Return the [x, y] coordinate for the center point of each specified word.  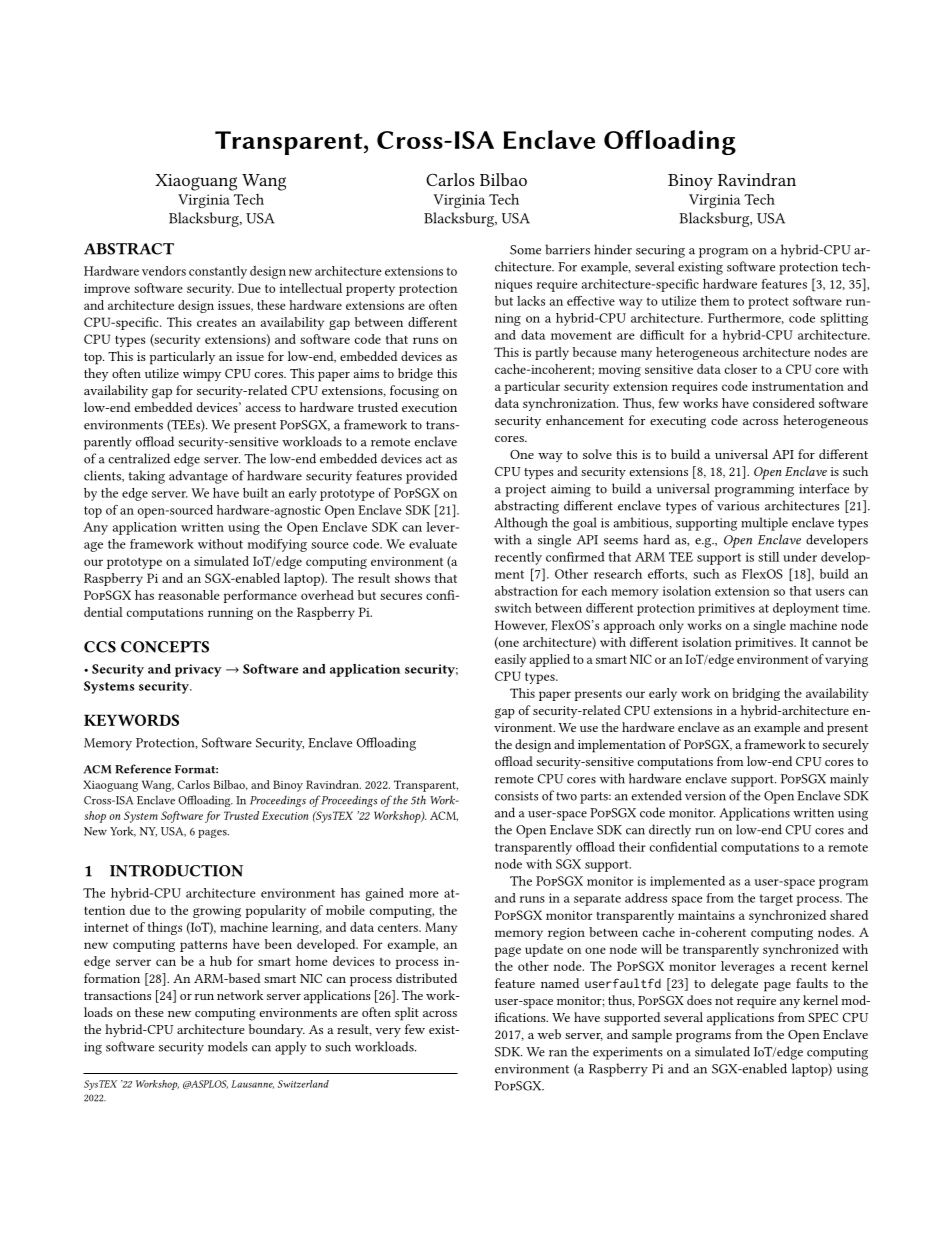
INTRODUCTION [176, 871]
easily [510, 660]
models [228, 1046]
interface [824, 488]
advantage [198, 477]
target [776, 900]
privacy [198, 670]
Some [525, 250]
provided [431, 477]
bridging [756, 694]
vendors [164, 271]
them [715, 301]
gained [384, 894]
